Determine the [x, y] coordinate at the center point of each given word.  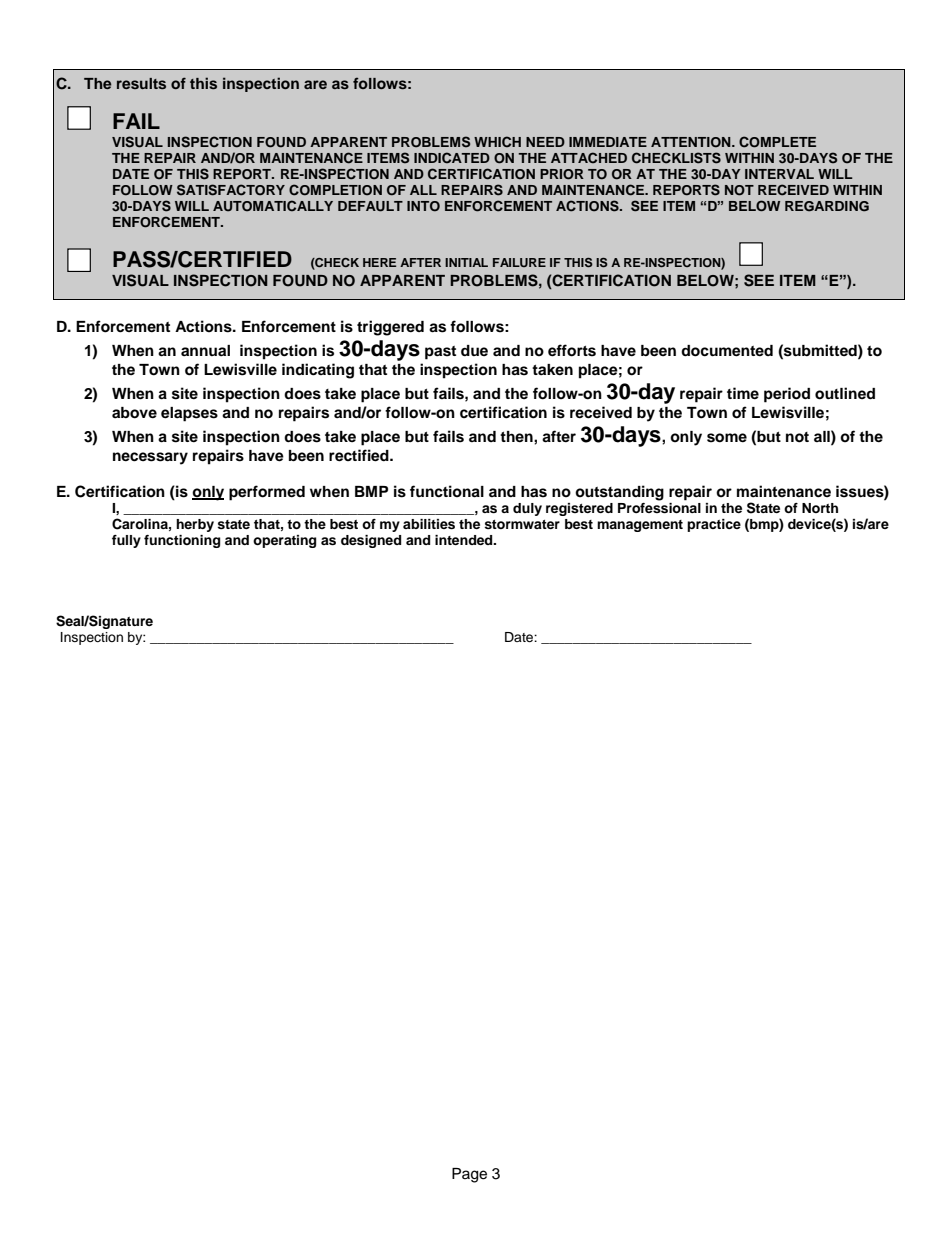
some [727, 438]
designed [371, 541]
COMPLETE [777, 142]
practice [714, 525]
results [141, 83]
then [517, 436]
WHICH [497, 142]
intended [465, 540]
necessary [150, 458]
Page [469, 1175]
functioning [182, 541]
